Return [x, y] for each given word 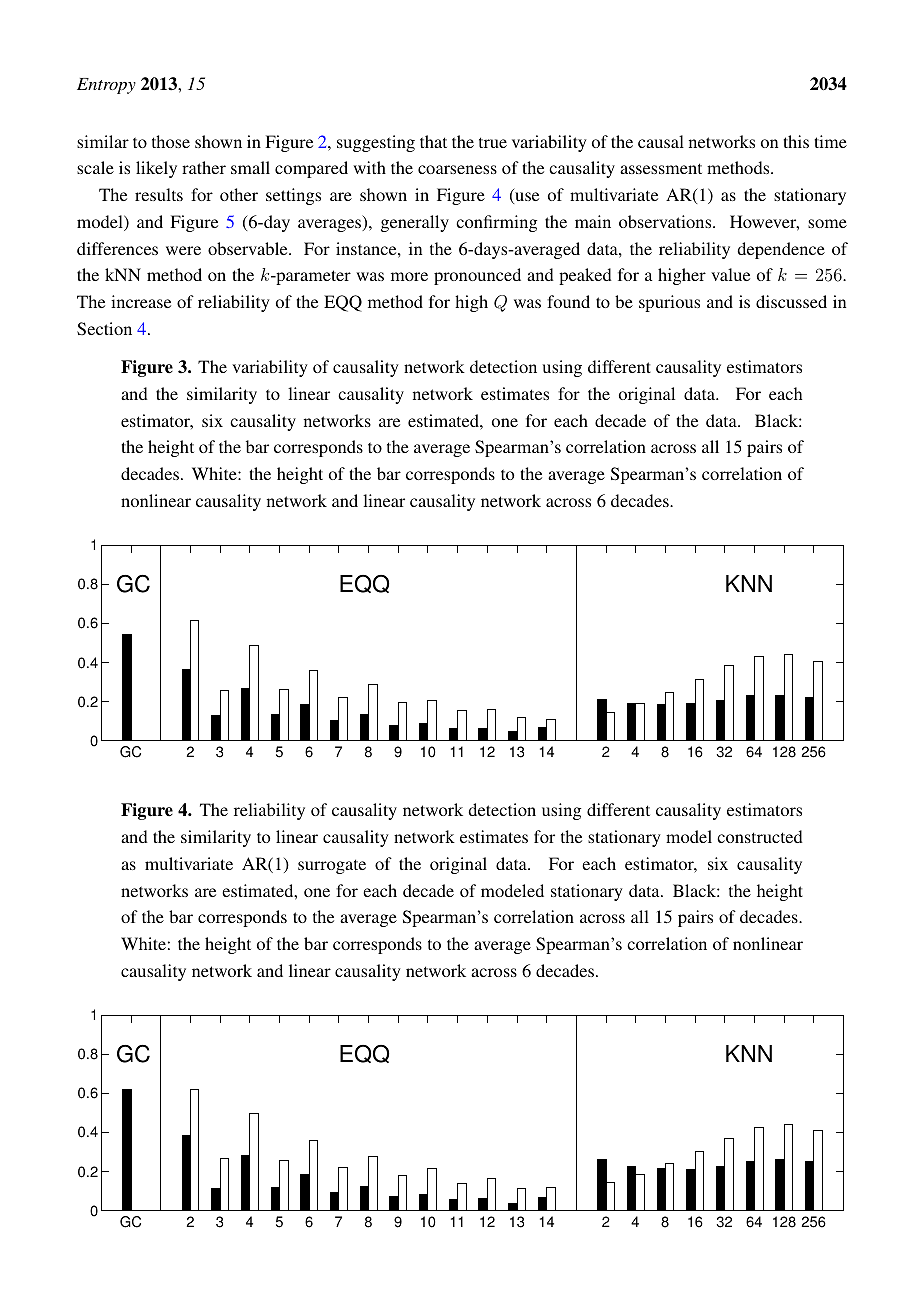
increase [141, 301]
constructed [760, 836]
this [796, 141]
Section [104, 329]
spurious [669, 303]
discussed [791, 301]
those [171, 141]
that [433, 141]
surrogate [332, 866]
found [568, 301]
